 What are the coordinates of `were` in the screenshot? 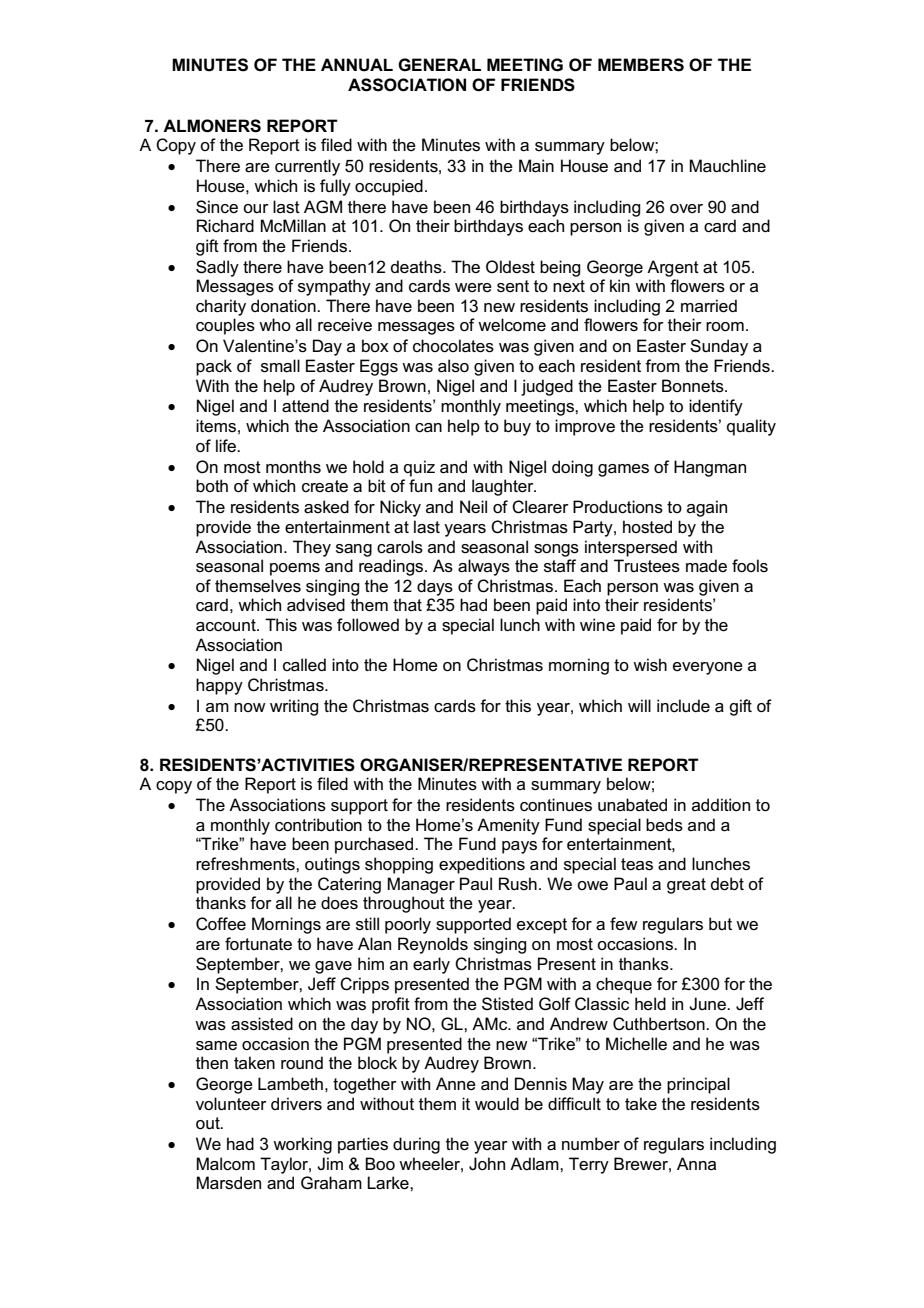 It's located at (473, 288).
